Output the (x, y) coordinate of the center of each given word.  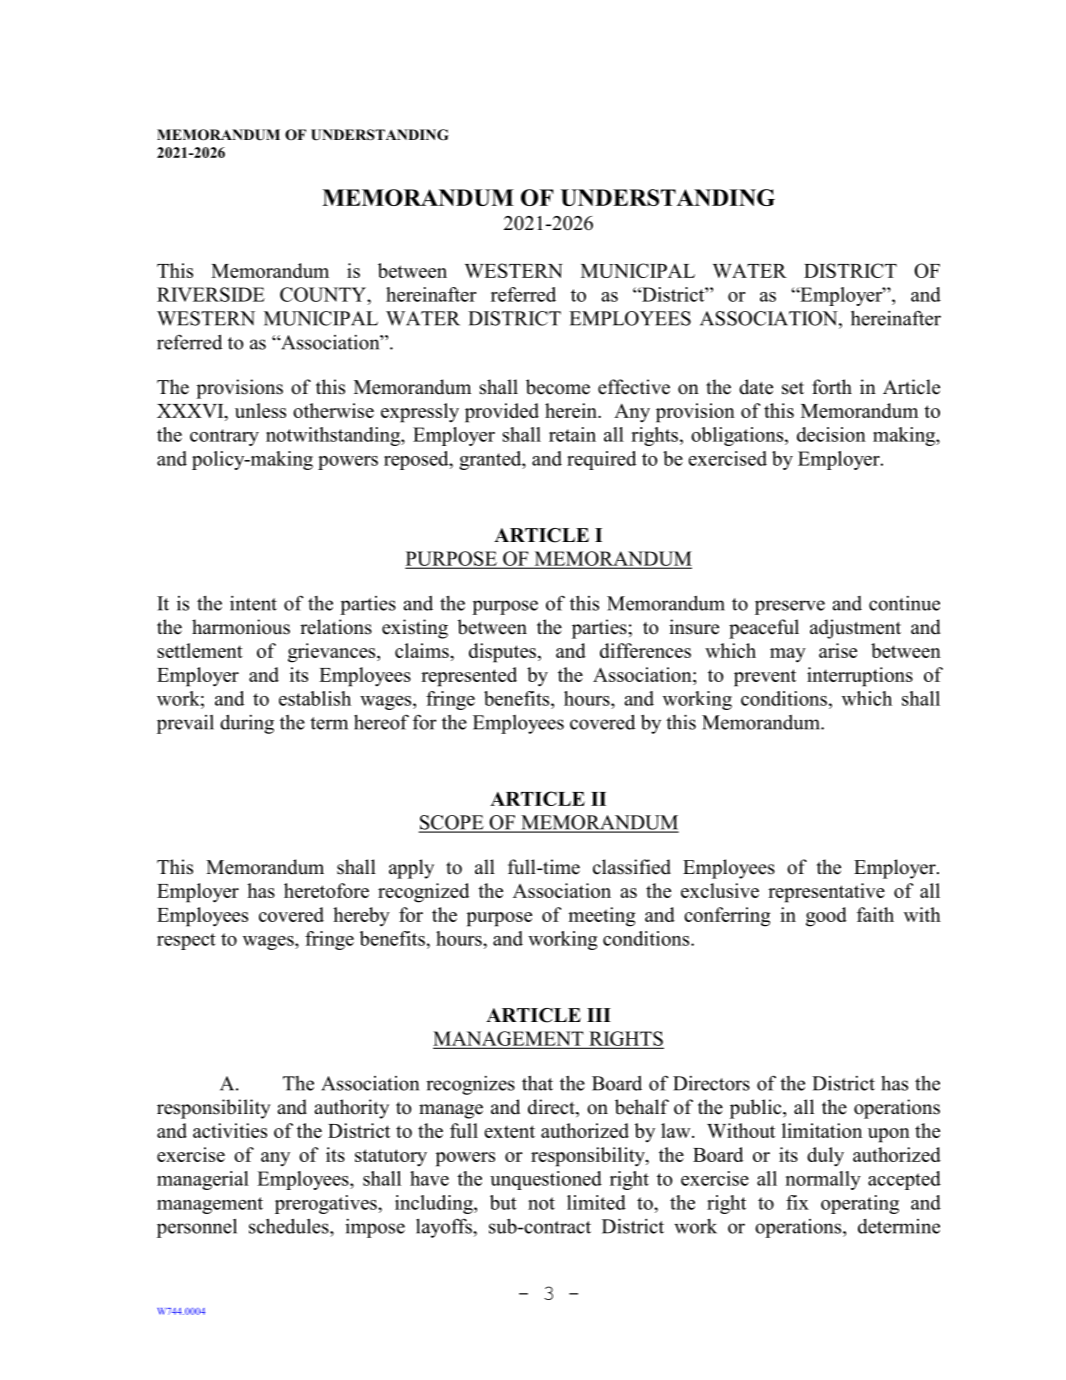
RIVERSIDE (211, 294)
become (558, 387)
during (247, 724)
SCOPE (452, 823)
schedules (290, 1226)
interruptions (860, 677)
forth (832, 387)
